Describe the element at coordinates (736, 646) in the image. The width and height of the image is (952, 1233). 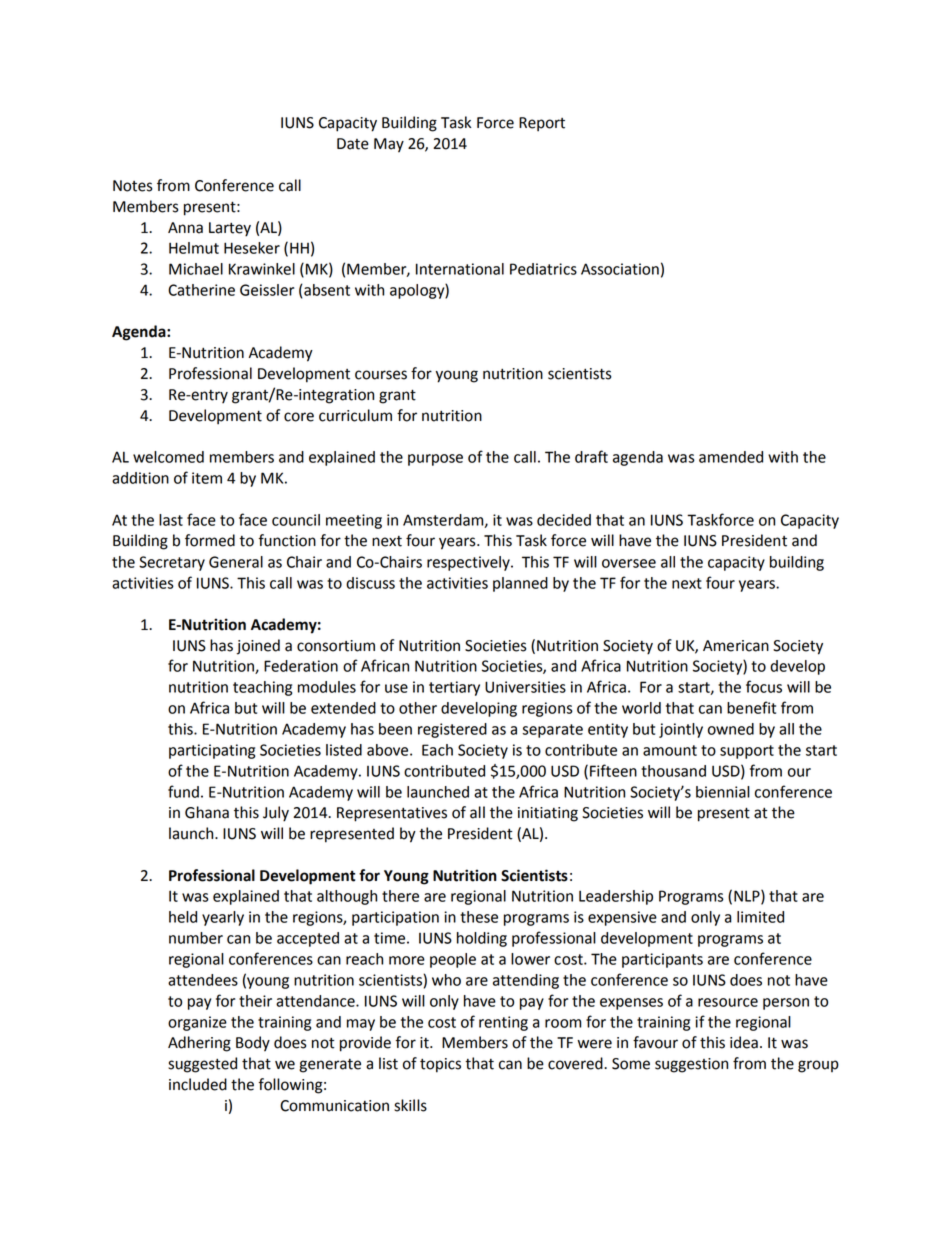
I see `American` at that location.
